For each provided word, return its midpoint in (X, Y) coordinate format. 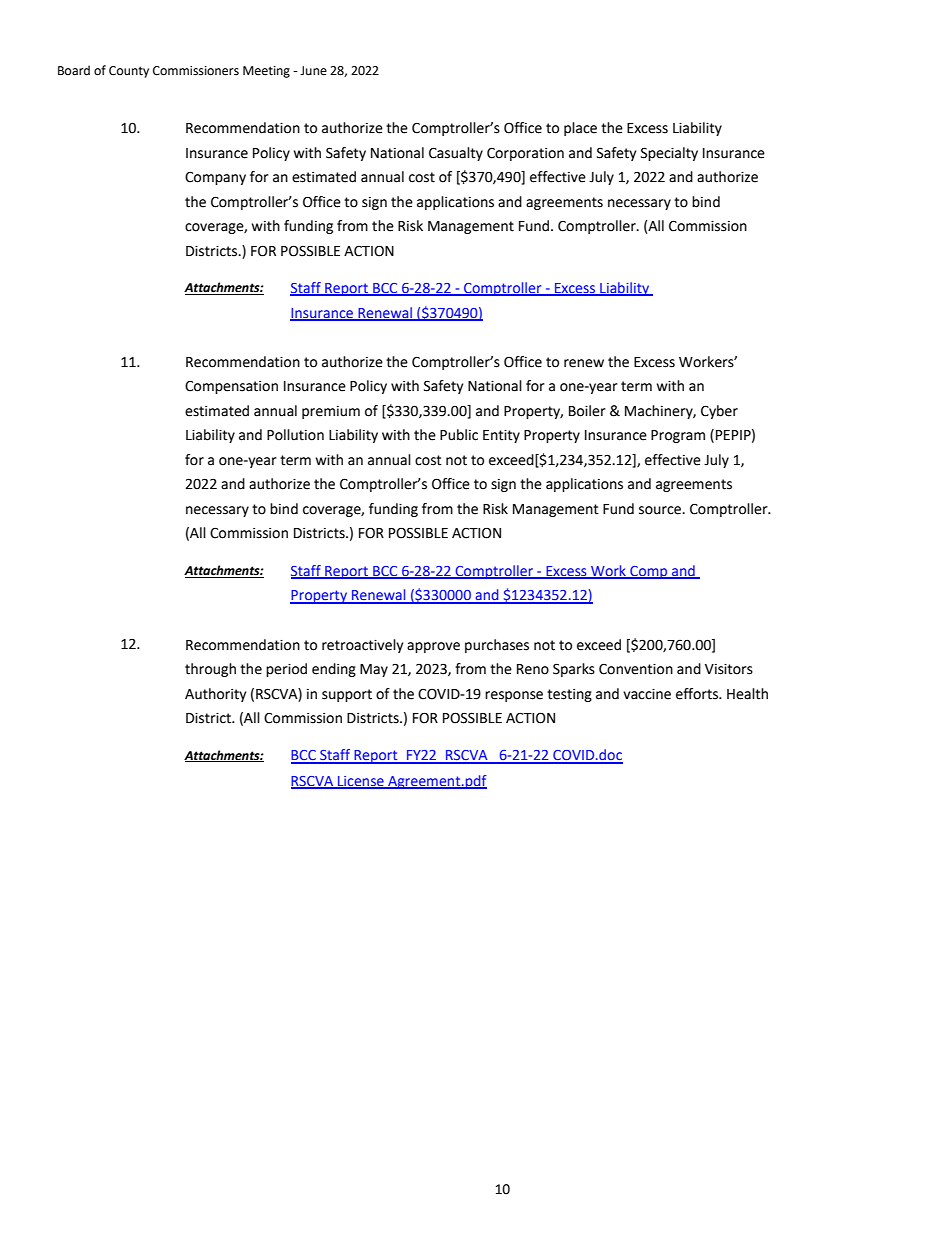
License (361, 782)
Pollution (295, 435)
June (313, 71)
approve (433, 647)
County (129, 72)
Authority (215, 695)
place (580, 129)
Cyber (719, 412)
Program (678, 436)
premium (331, 412)
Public (459, 435)
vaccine (647, 694)
